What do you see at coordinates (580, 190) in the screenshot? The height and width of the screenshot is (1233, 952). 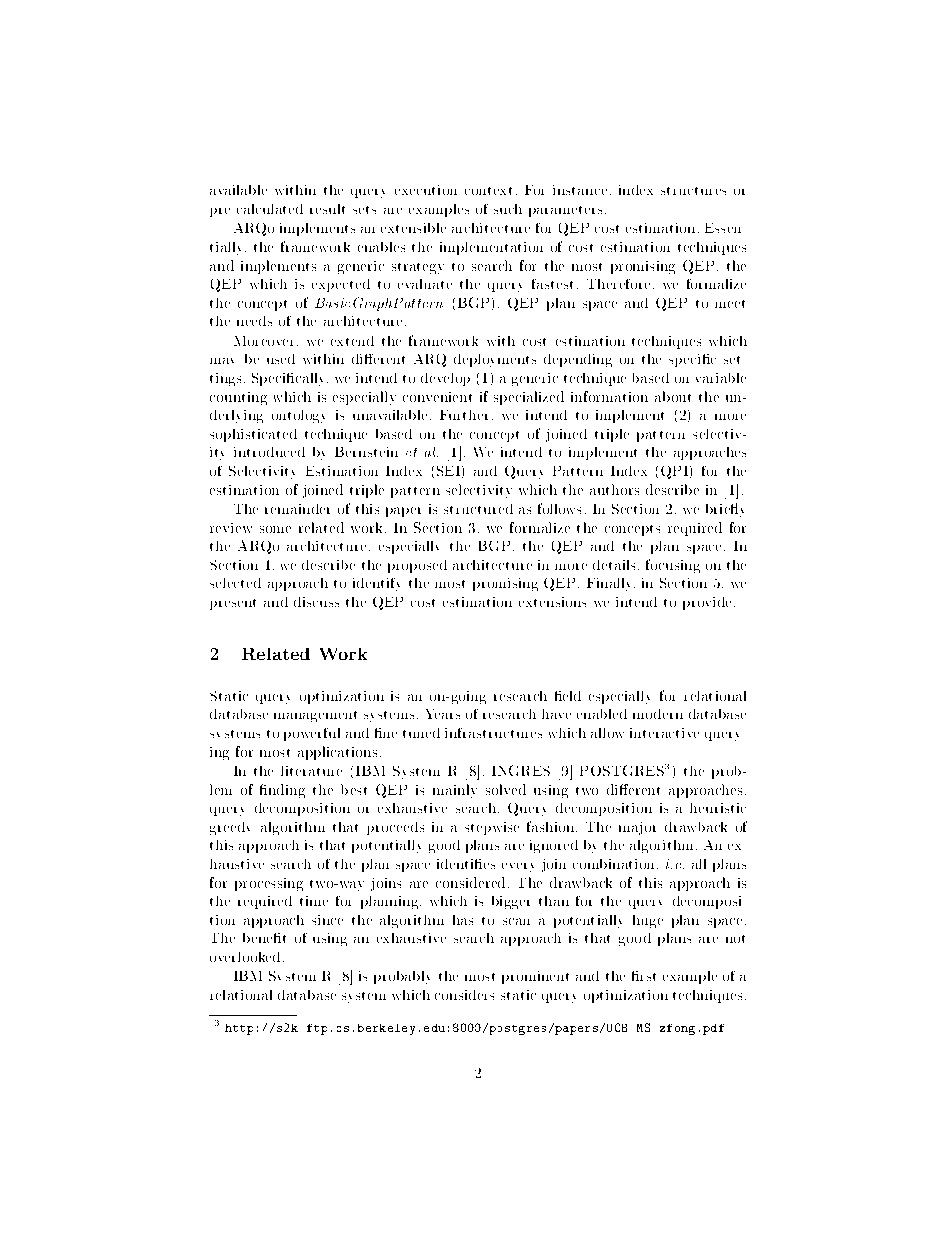 I see `instance` at bounding box center [580, 190].
